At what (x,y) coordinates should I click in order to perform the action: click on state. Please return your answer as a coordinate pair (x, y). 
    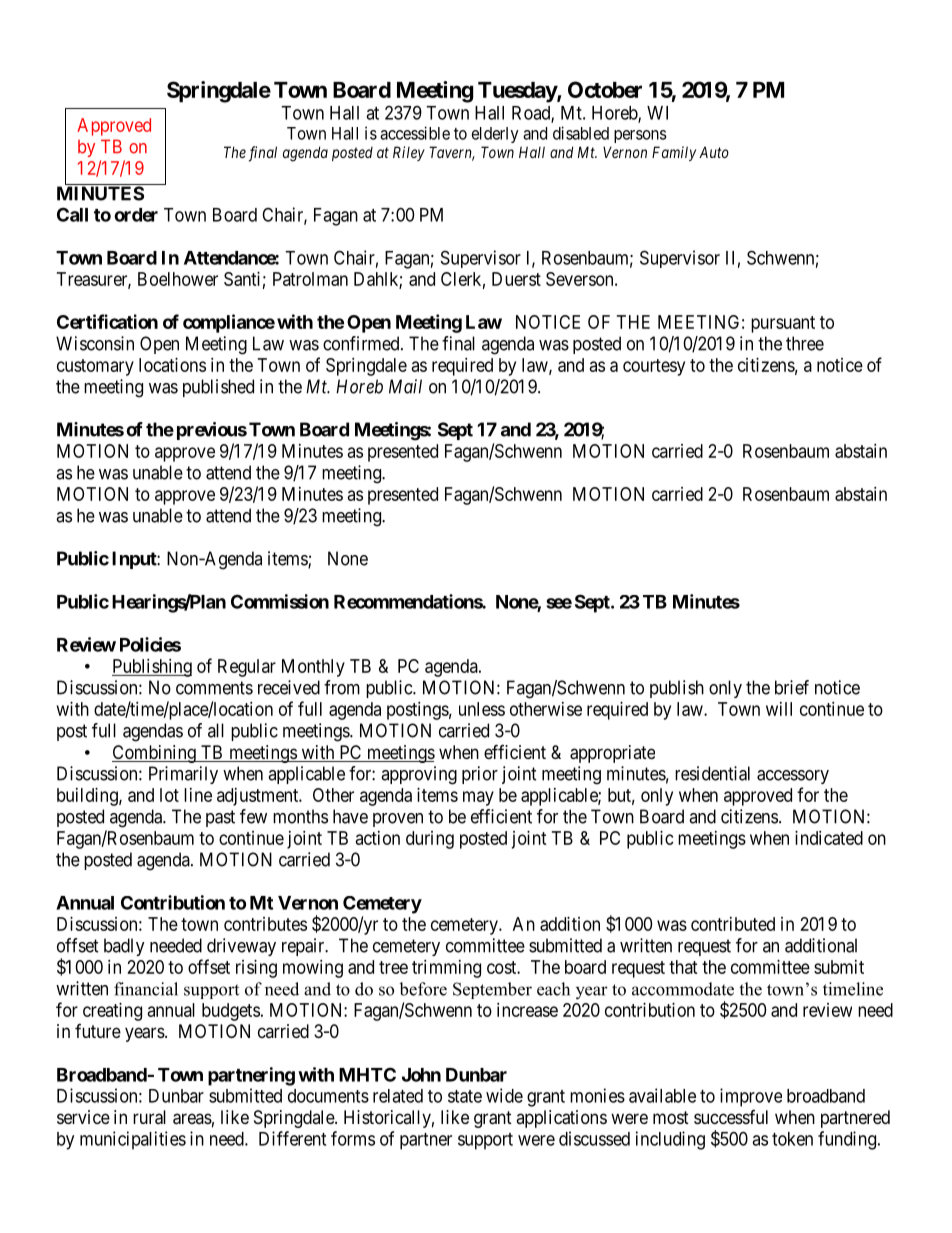
    Looking at the image, I should click on (465, 1096).
